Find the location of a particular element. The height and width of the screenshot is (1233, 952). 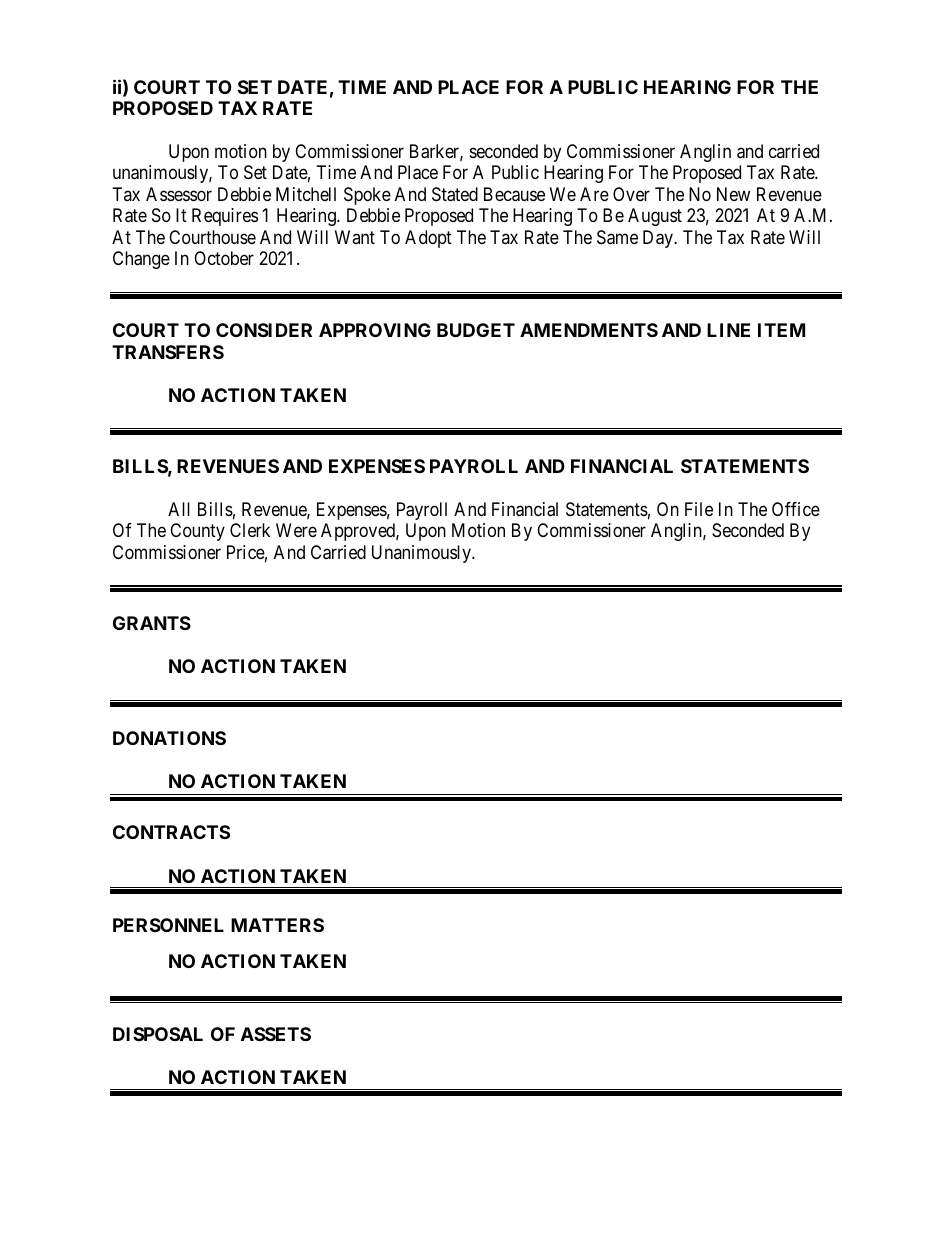

Office is located at coordinates (796, 509).
